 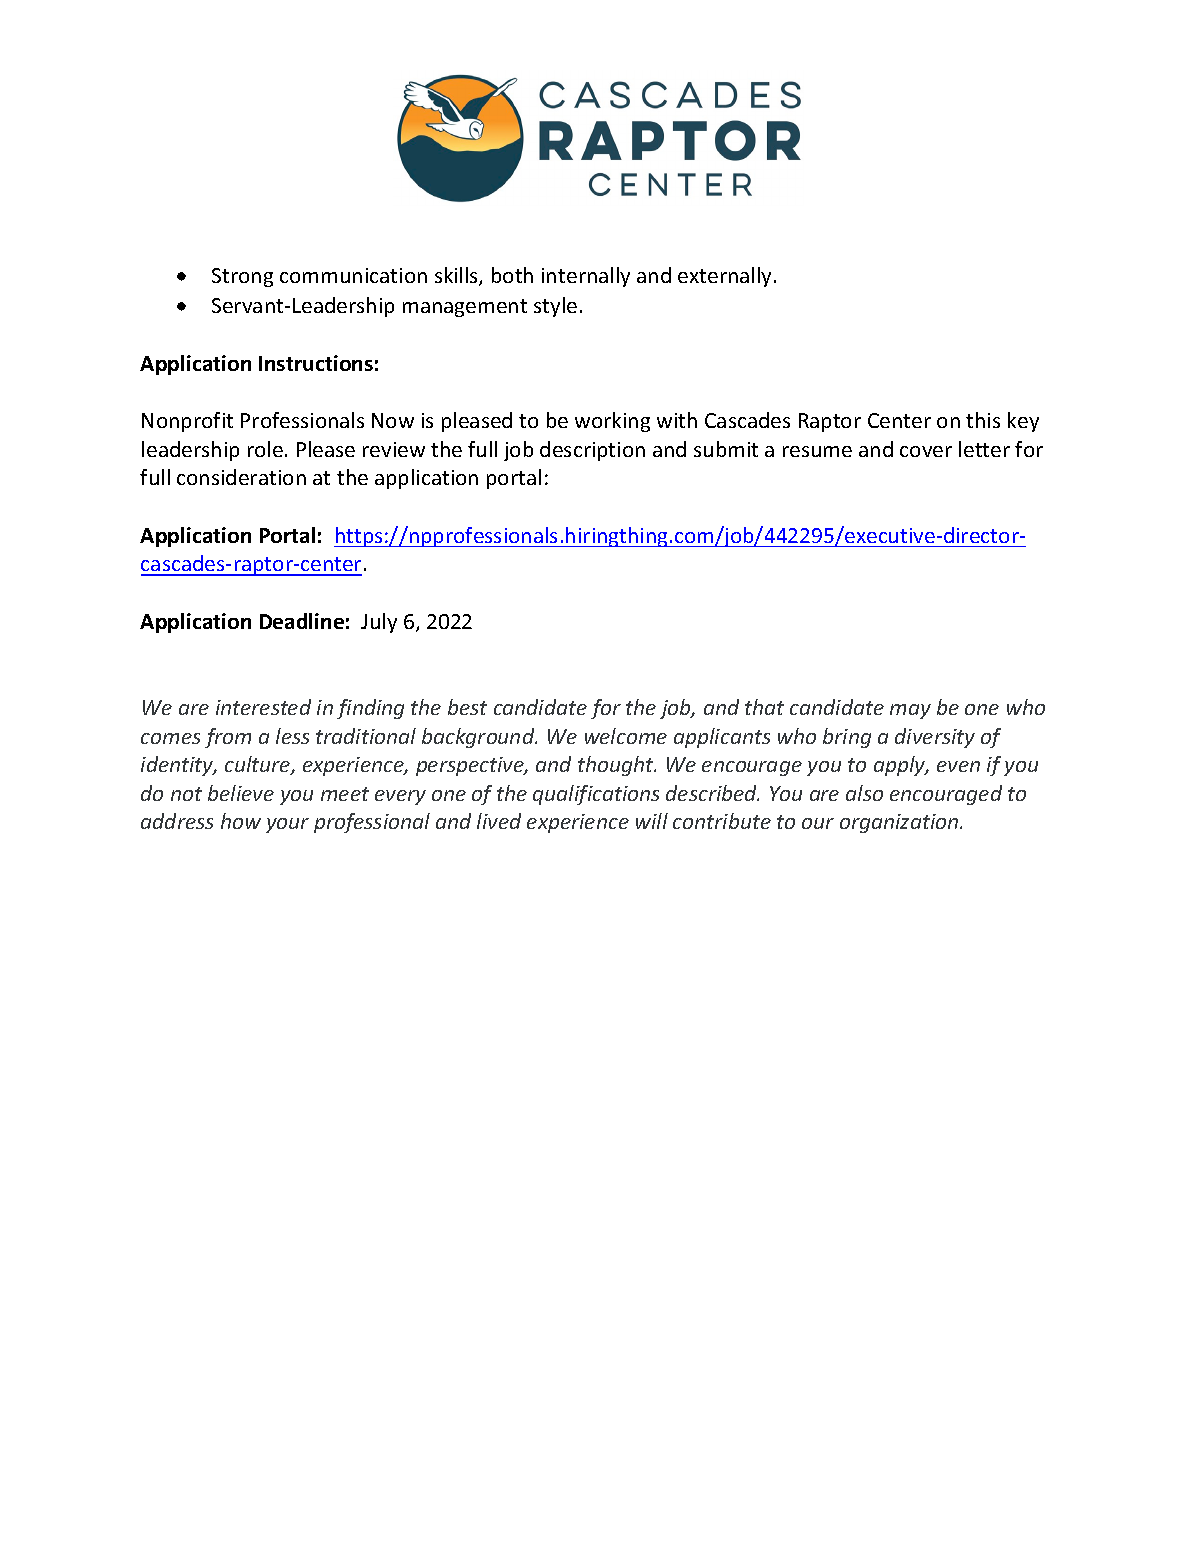 What do you see at coordinates (586, 277) in the image?
I see `internally` at bounding box center [586, 277].
